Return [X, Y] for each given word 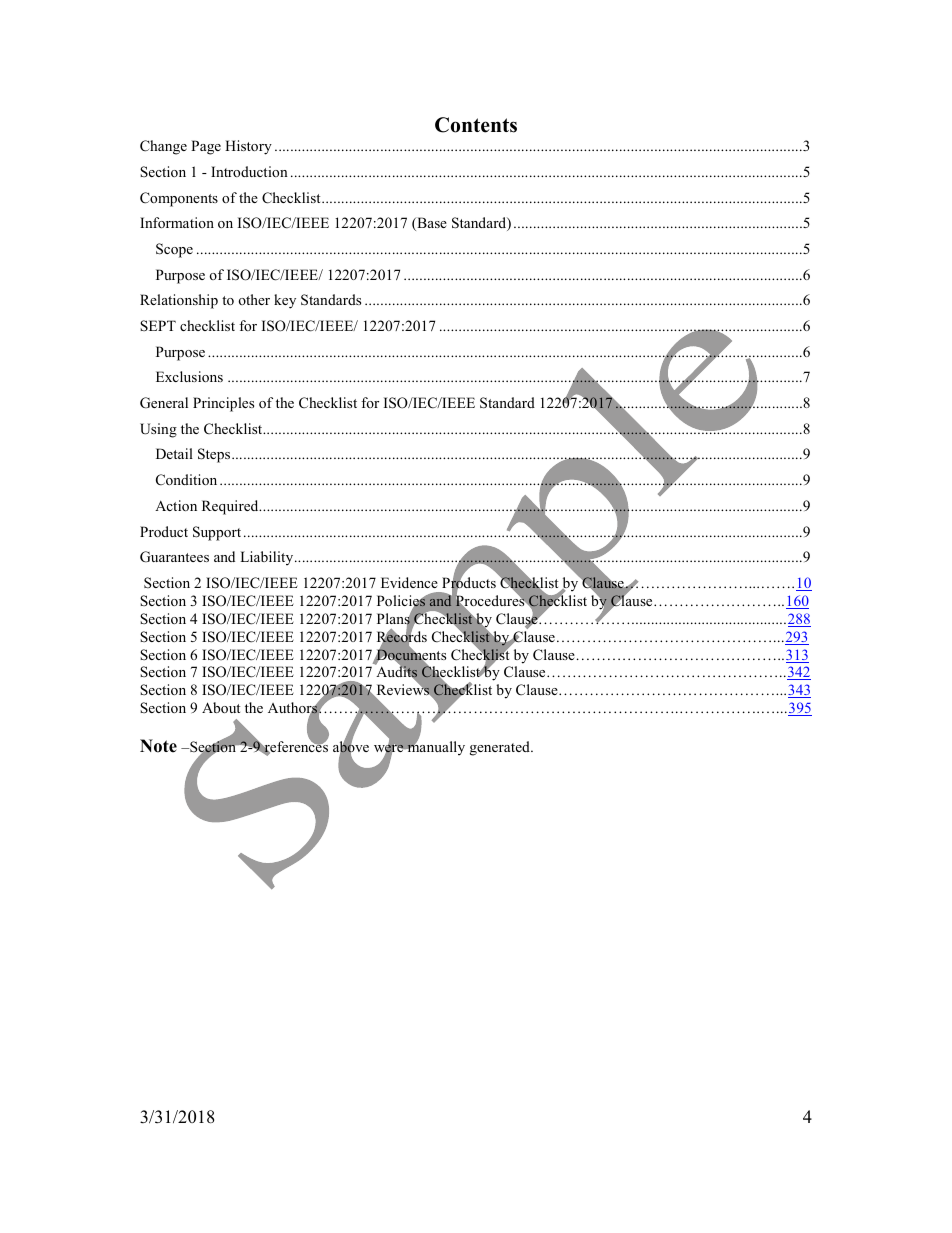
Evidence [409, 582]
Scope [174, 250]
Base [431, 224]
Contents [476, 125]
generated [501, 748]
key [285, 301]
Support [217, 533]
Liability [266, 558]
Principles [223, 404]
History [248, 147]
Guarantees [174, 557]
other [254, 299]
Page [206, 147]
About [221, 707]
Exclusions [189, 376]
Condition [186, 480]
